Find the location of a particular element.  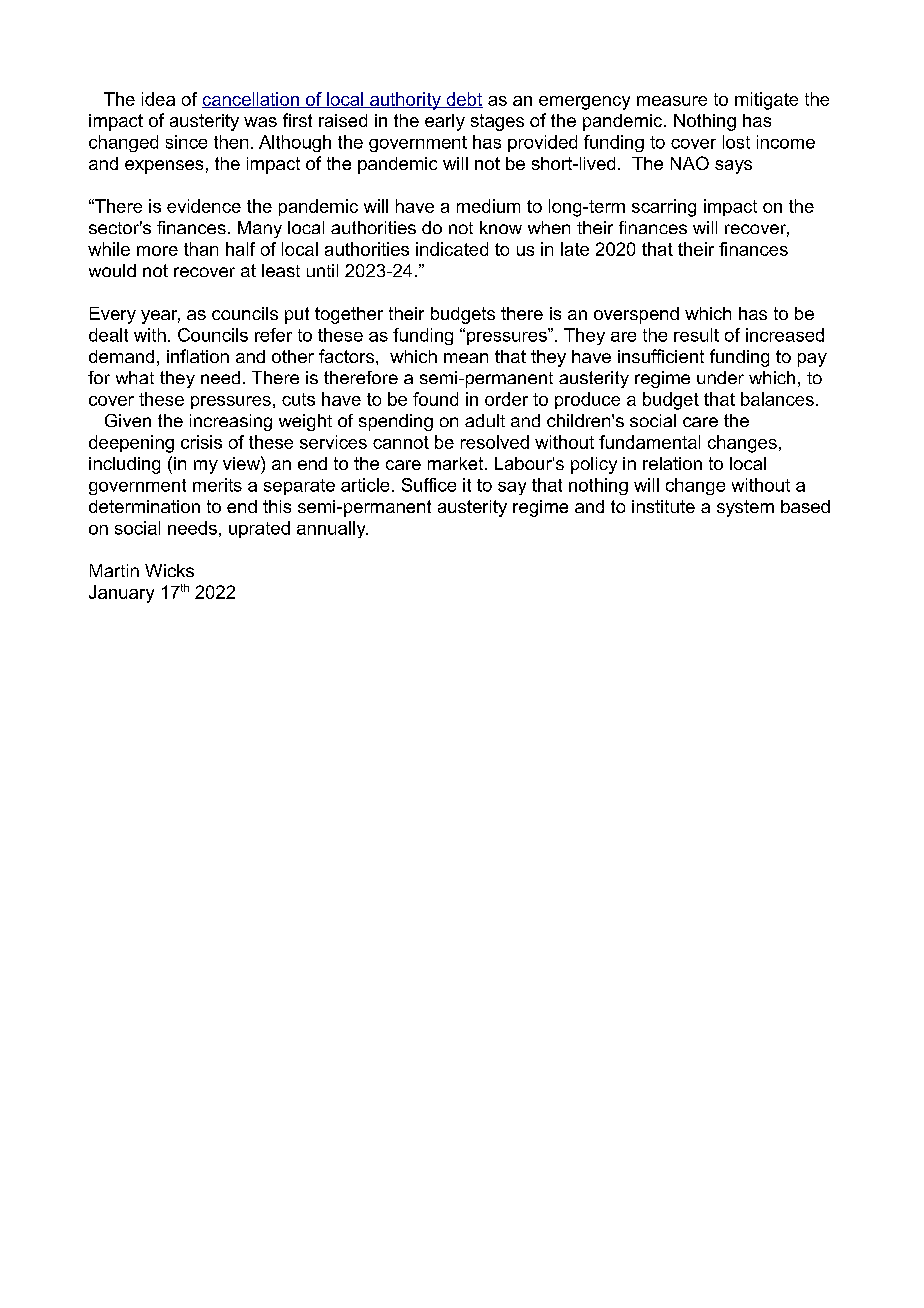

mitigate is located at coordinates (766, 101).
